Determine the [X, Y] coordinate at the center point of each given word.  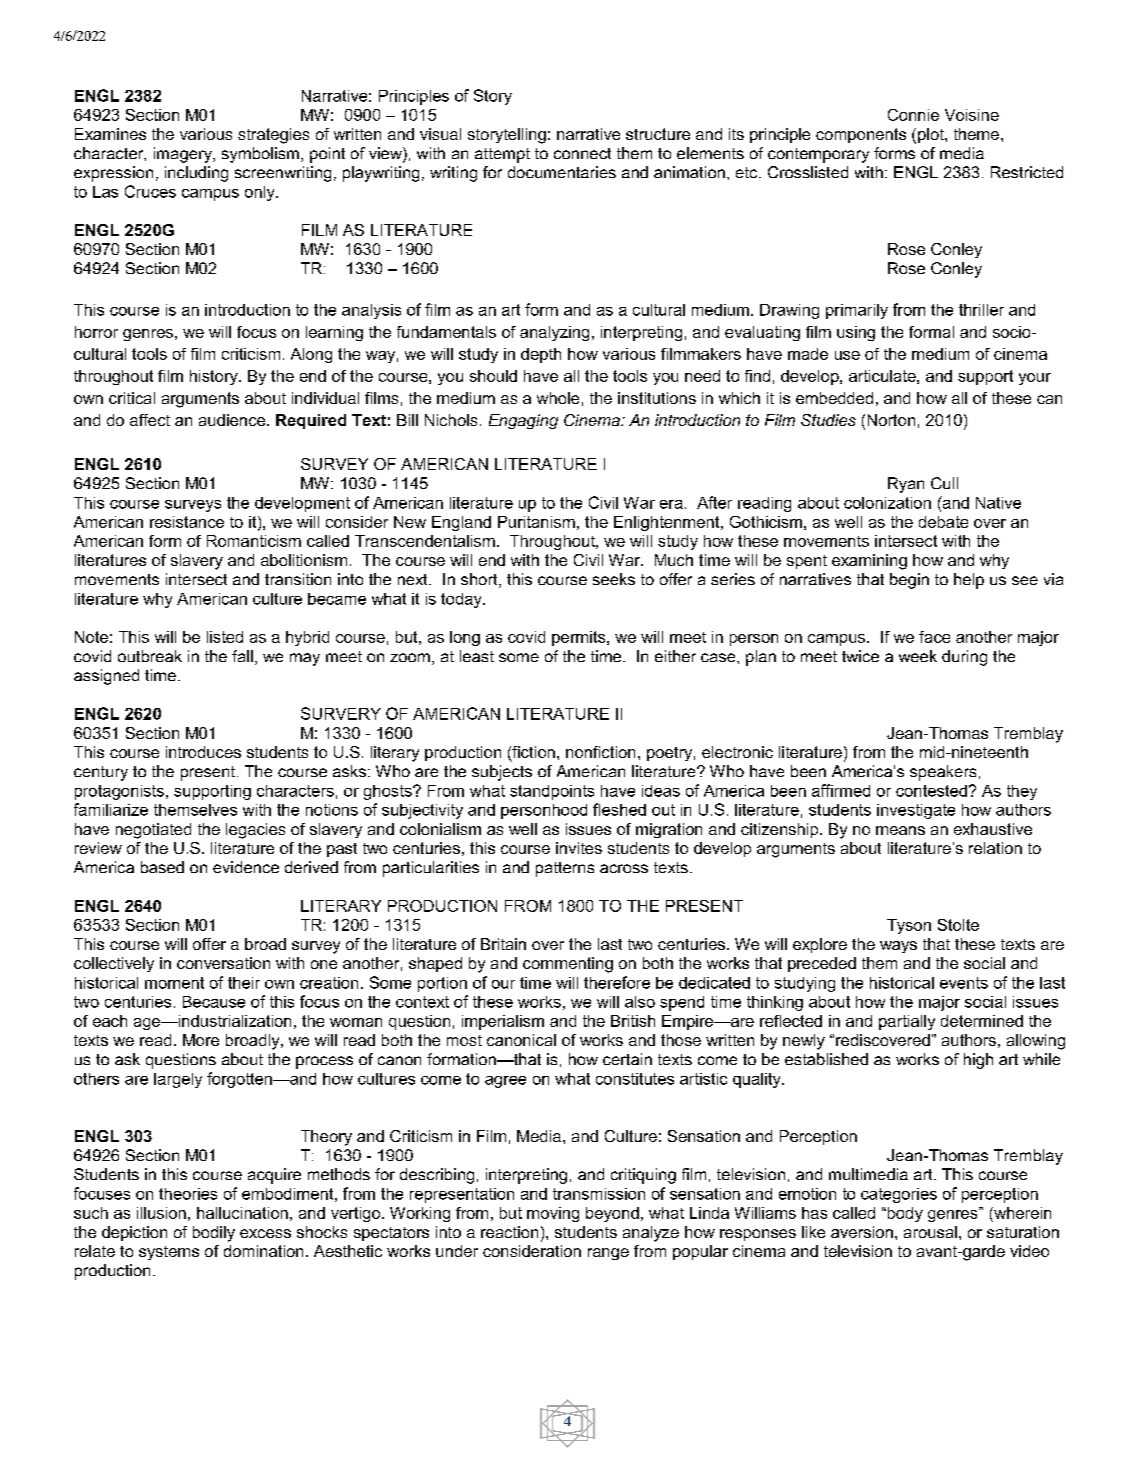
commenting [568, 965]
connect [582, 153]
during [964, 658]
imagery [184, 155]
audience [232, 420]
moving [553, 1214]
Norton [891, 420]
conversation [223, 963]
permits [580, 638]
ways [898, 947]
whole [558, 398]
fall [242, 656]
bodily [214, 1234]
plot [932, 135]
